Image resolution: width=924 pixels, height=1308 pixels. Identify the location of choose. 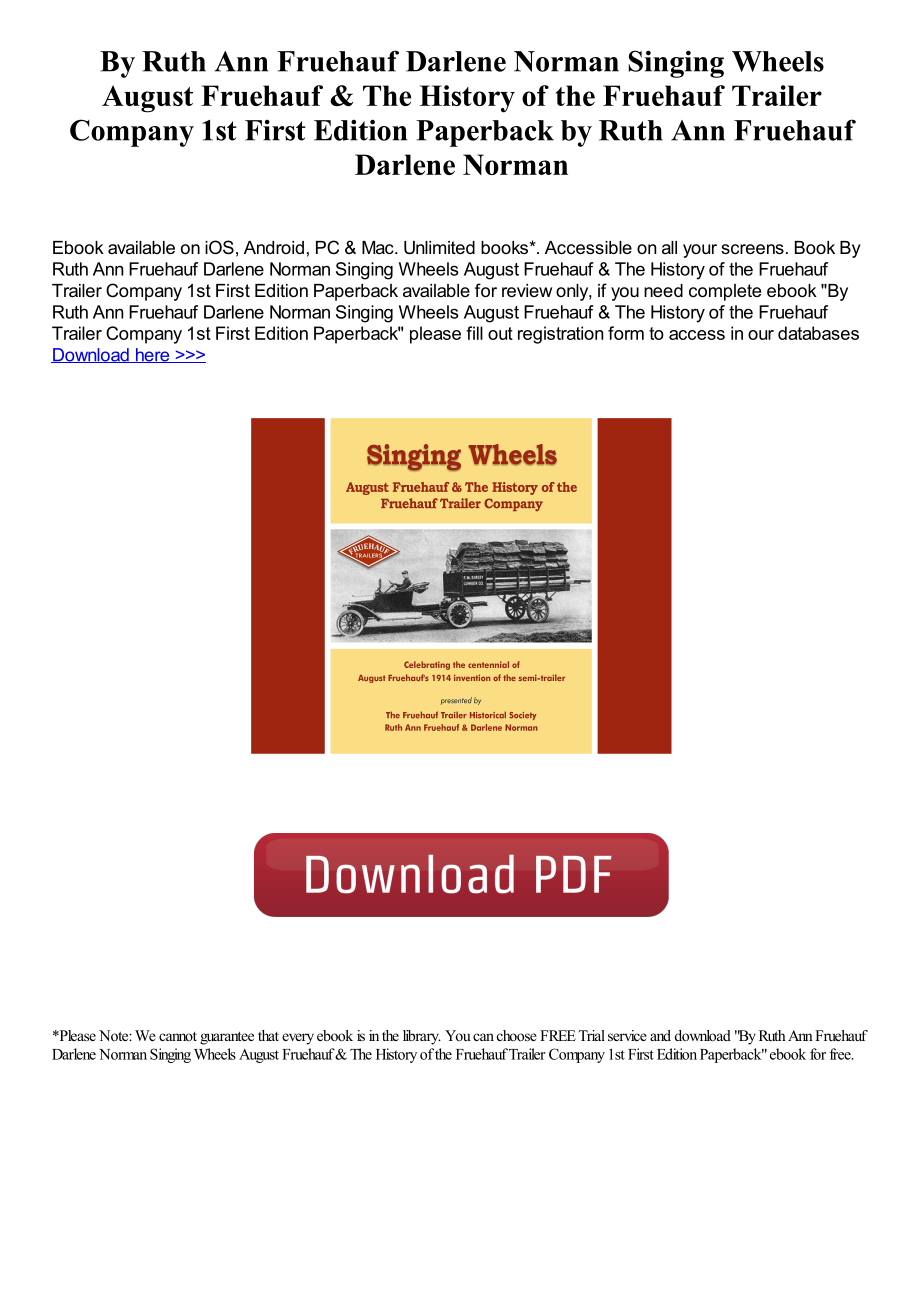
(517, 1035).
